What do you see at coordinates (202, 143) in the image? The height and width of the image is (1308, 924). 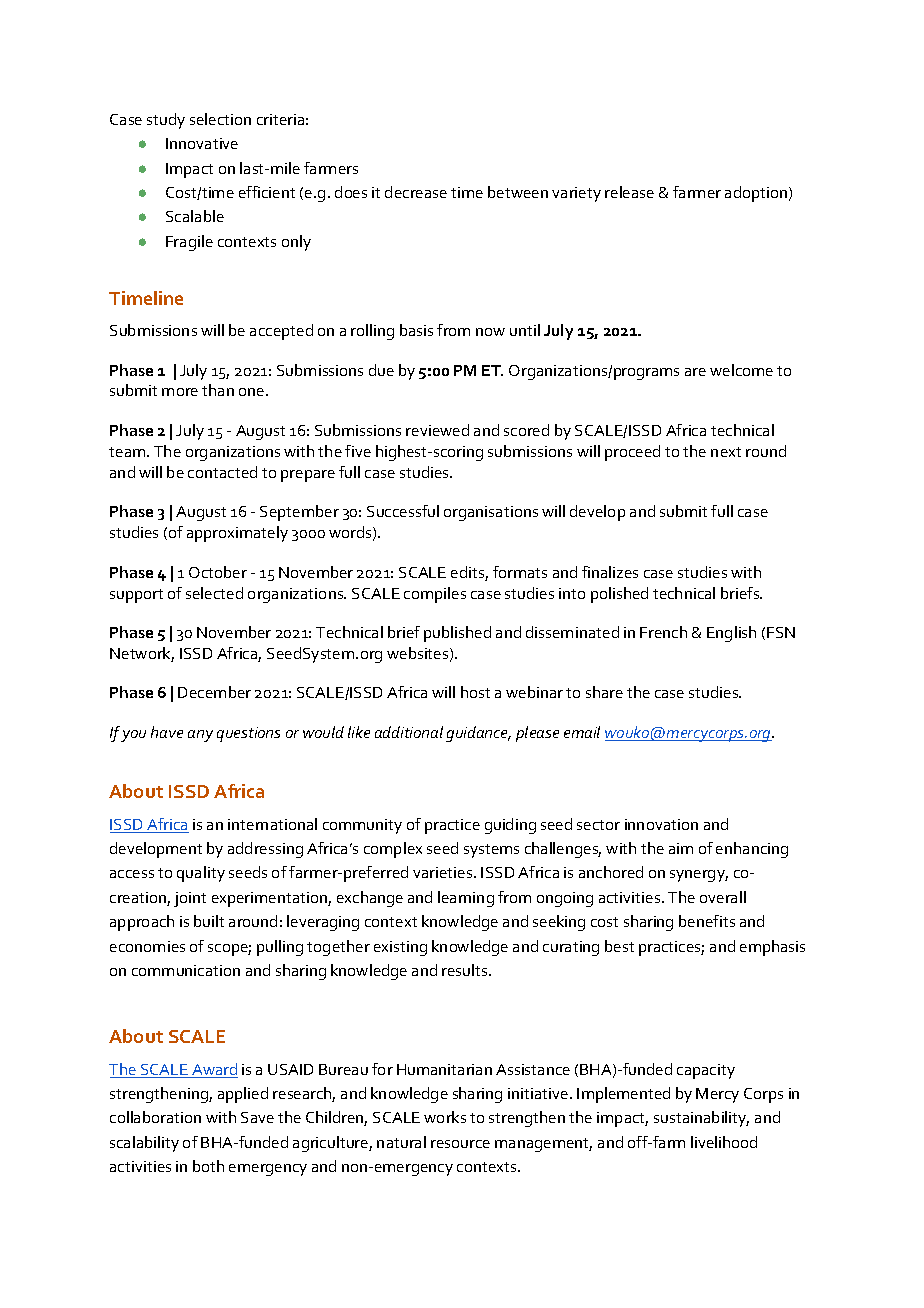 I see `Innovative` at bounding box center [202, 143].
